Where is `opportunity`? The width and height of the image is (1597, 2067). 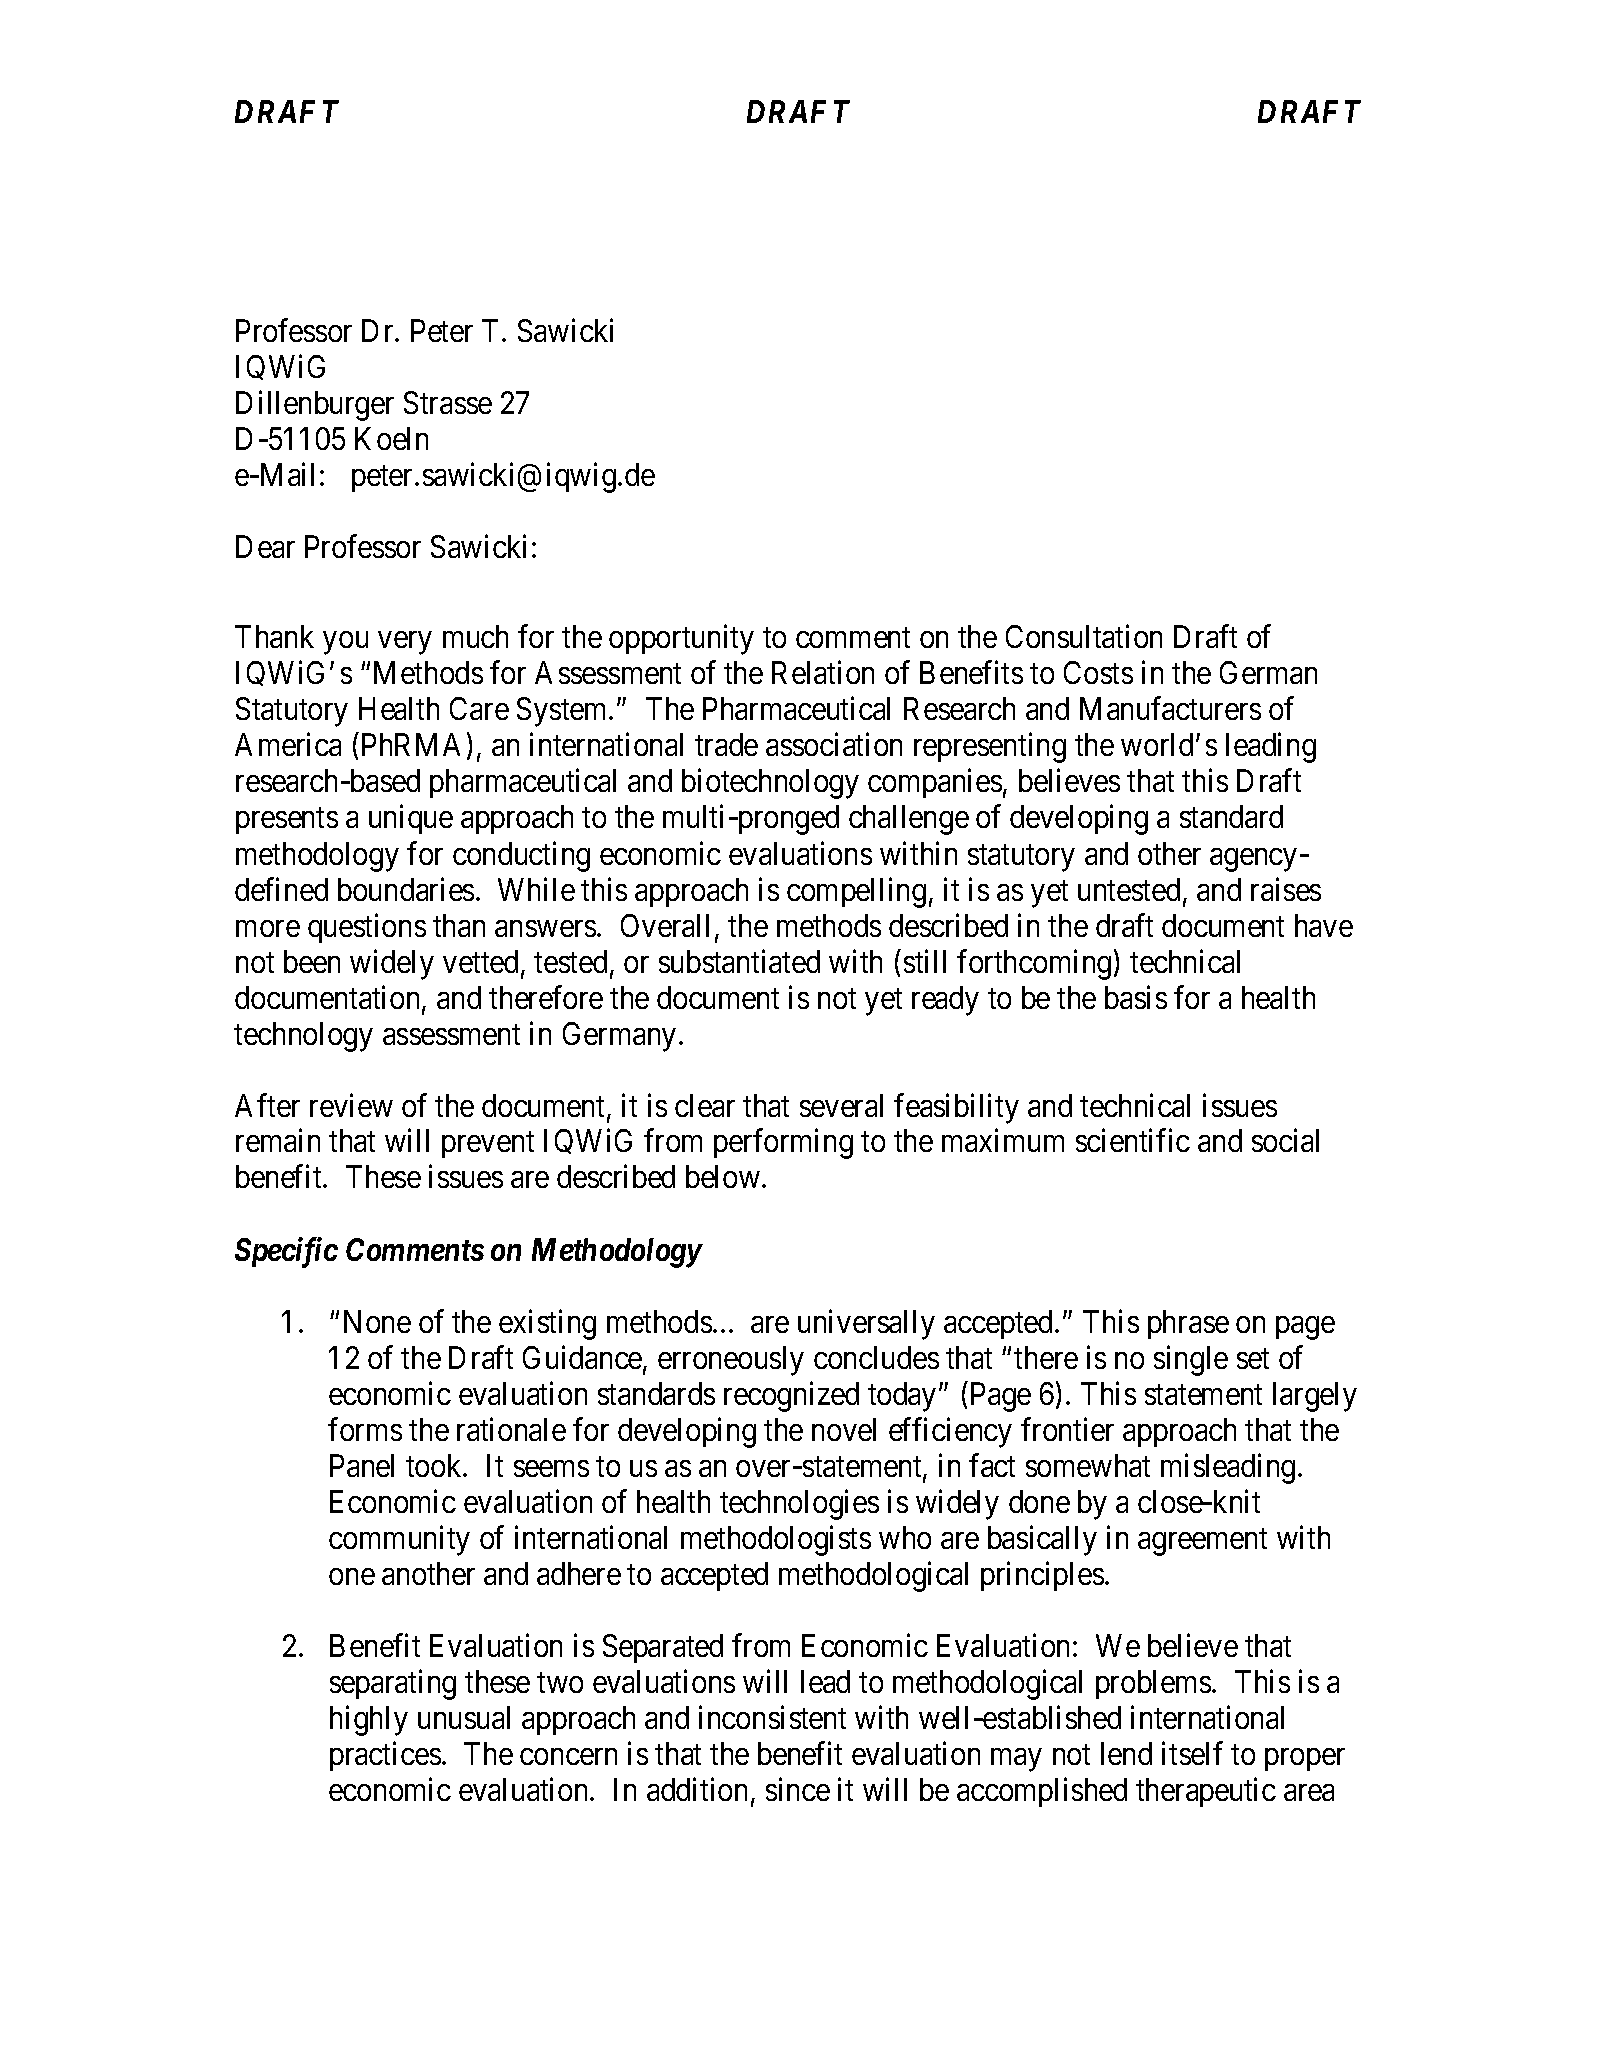 opportunity is located at coordinates (681, 640).
